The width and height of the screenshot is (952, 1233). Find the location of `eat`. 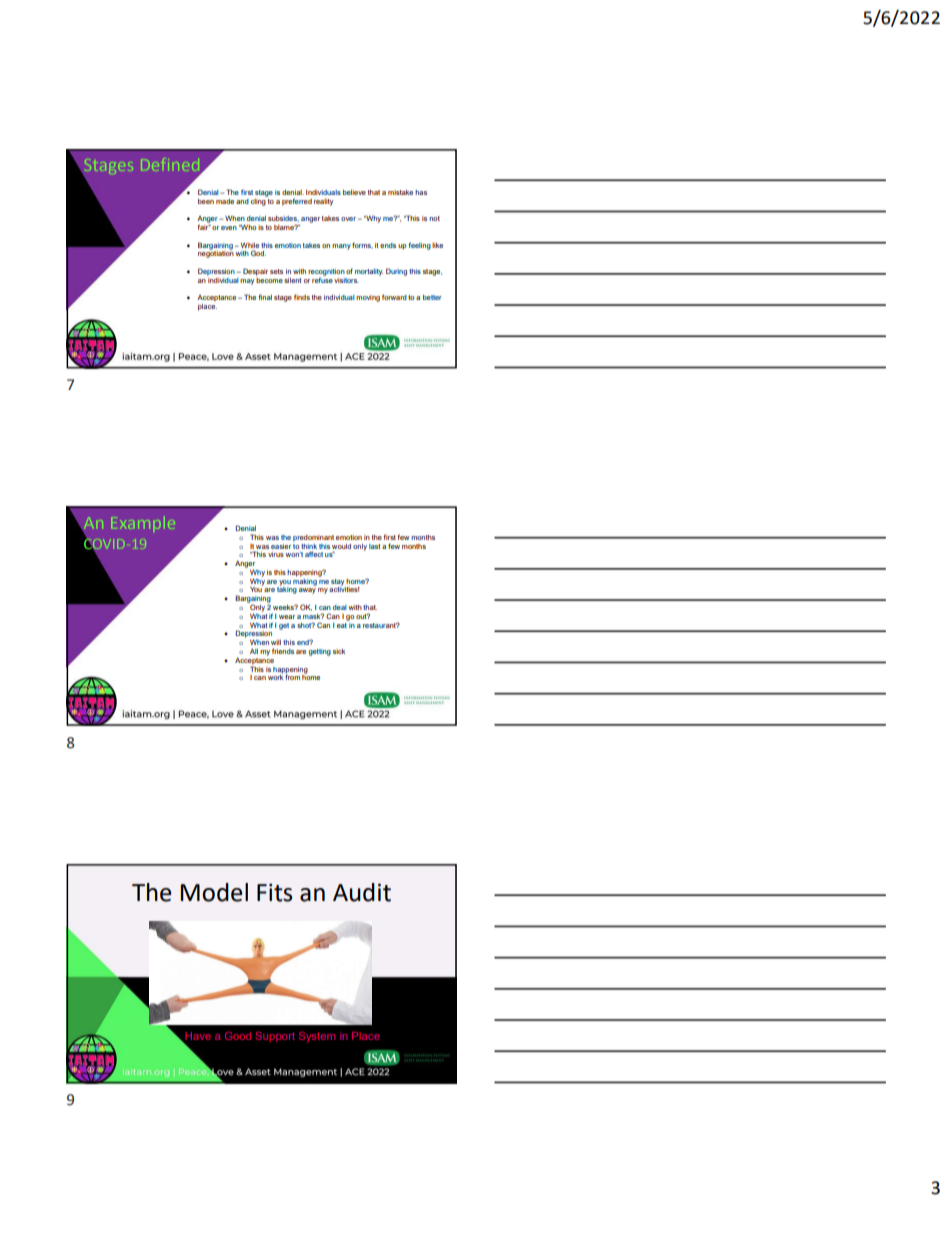

eat is located at coordinates (343, 624).
